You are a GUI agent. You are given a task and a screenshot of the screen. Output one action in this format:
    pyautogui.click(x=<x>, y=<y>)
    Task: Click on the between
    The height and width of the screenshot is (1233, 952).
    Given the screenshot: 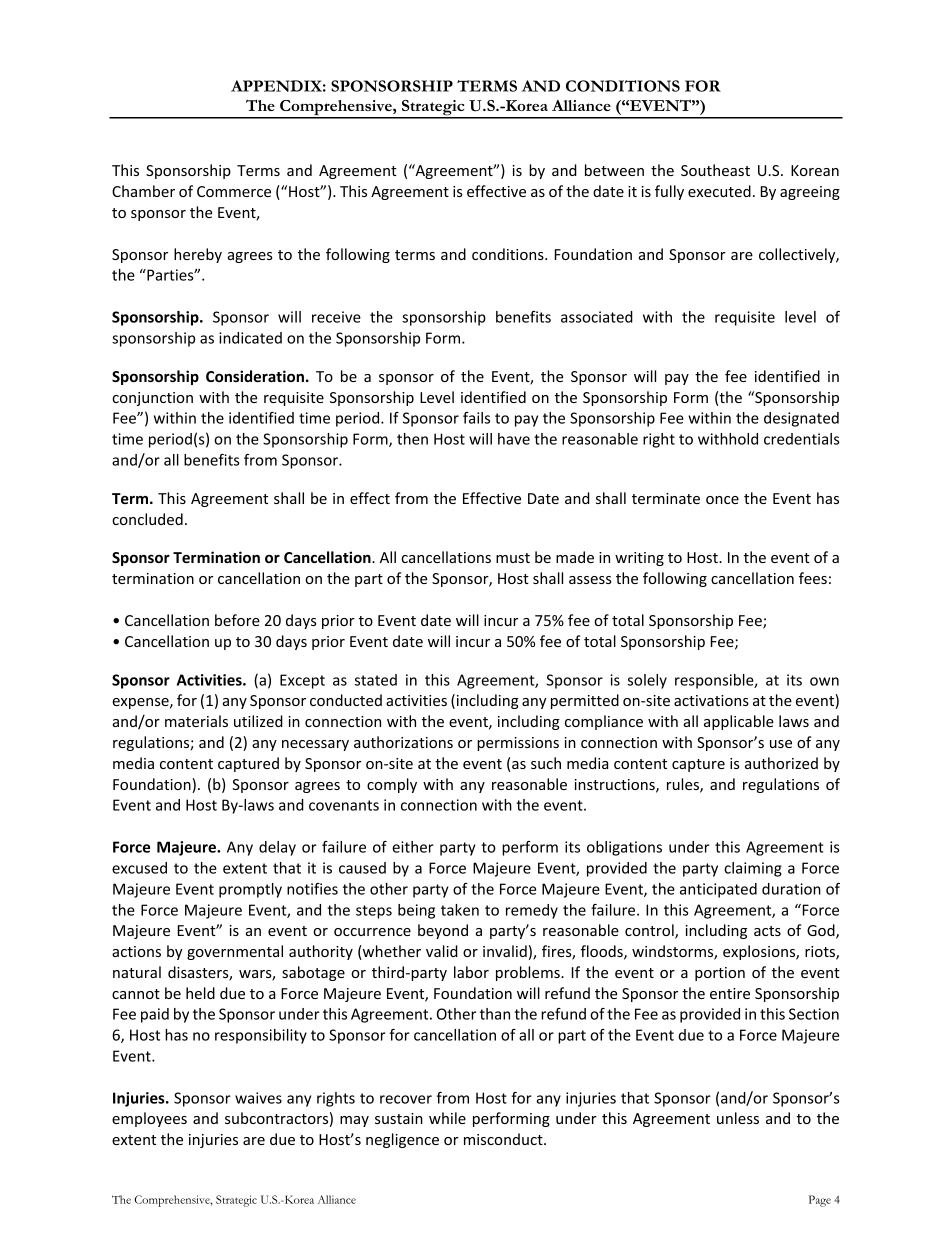 What is the action you would take?
    pyautogui.click(x=614, y=170)
